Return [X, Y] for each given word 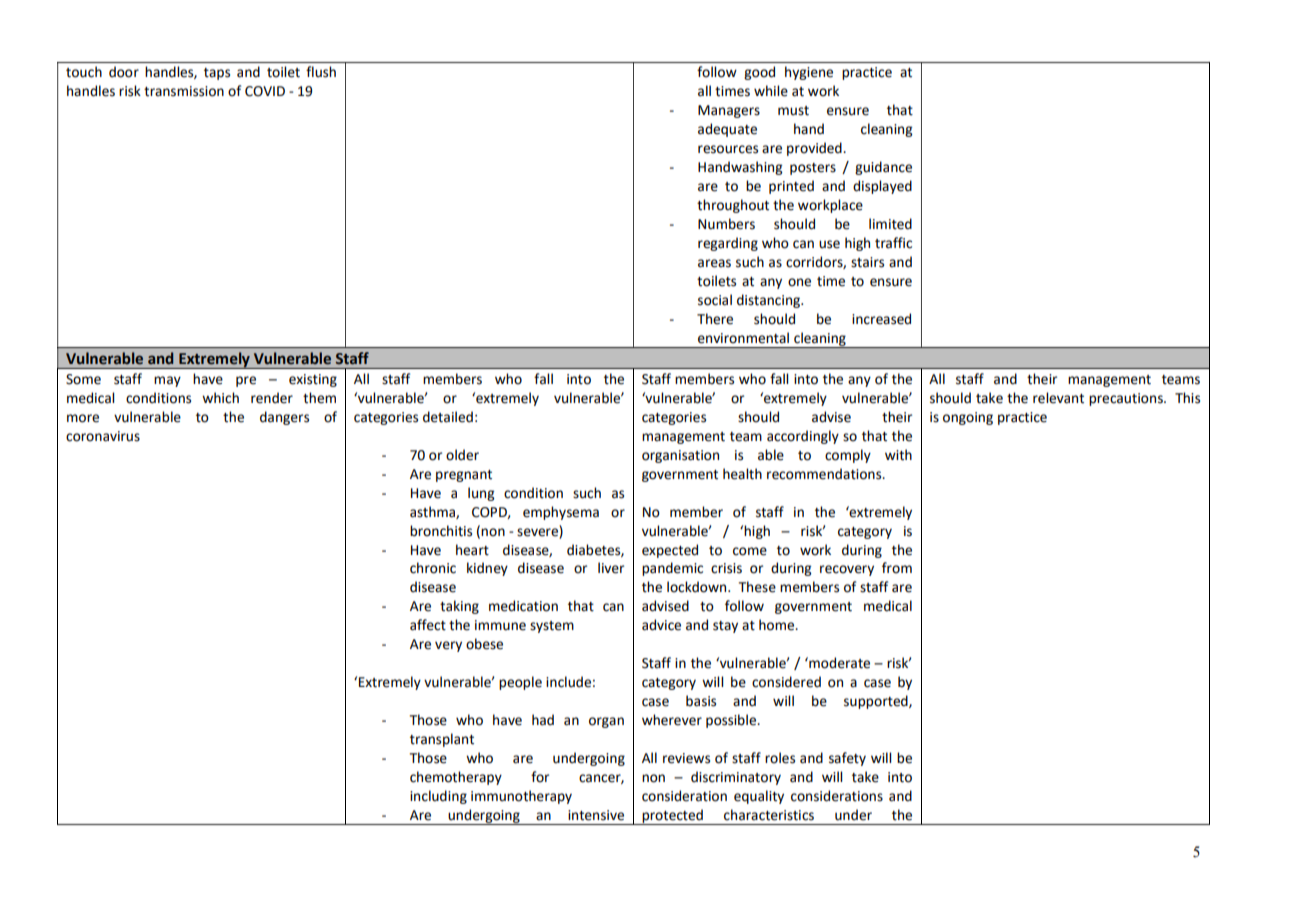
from [897, 568]
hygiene [809, 73]
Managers [729, 111]
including [438, 797]
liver [611, 568]
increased [881, 319]
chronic [433, 568]
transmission [184, 91]
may [167, 381]
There [715, 319]
